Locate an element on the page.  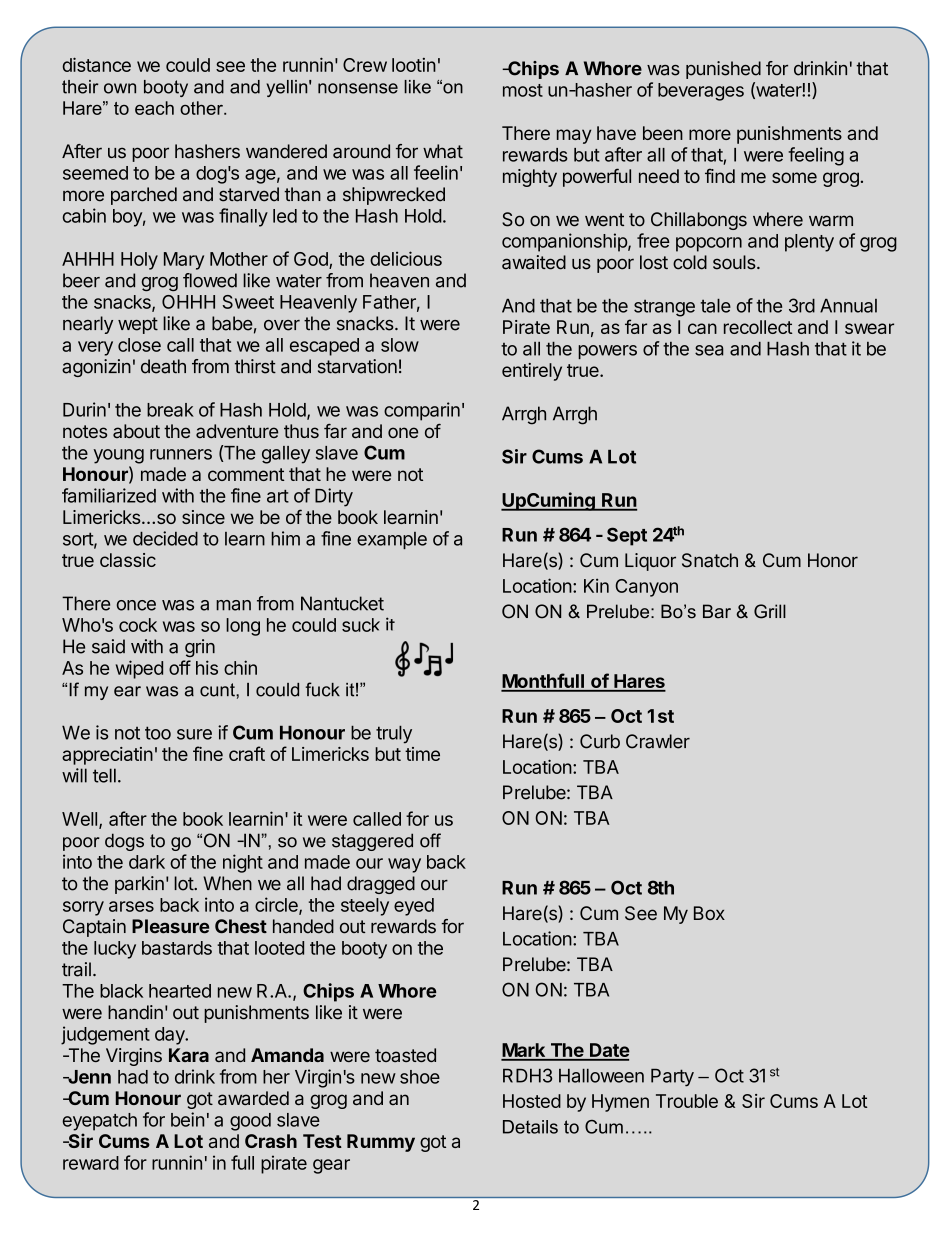
each is located at coordinates (154, 108).
